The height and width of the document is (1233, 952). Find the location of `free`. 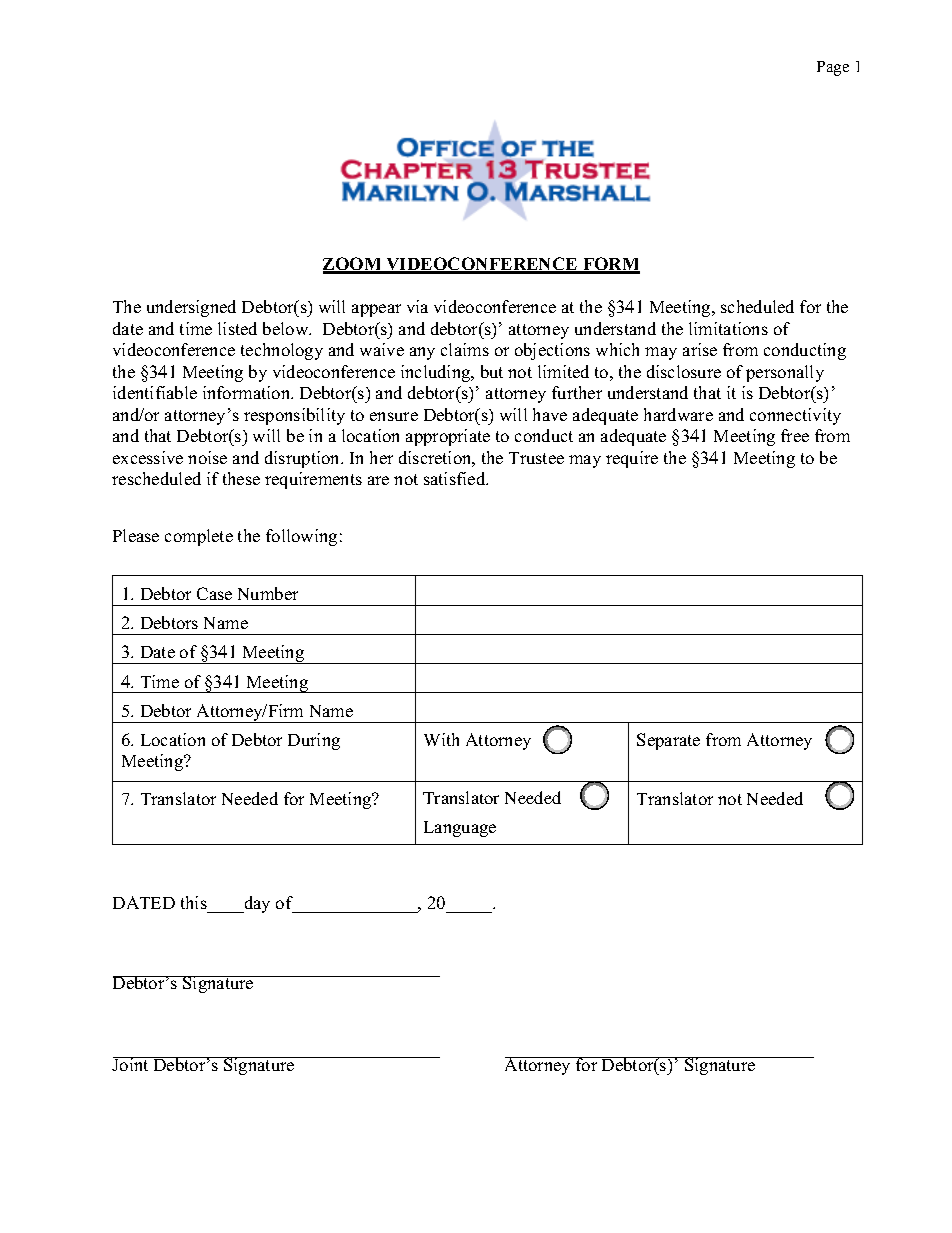

free is located at coordinates (795, 435).
